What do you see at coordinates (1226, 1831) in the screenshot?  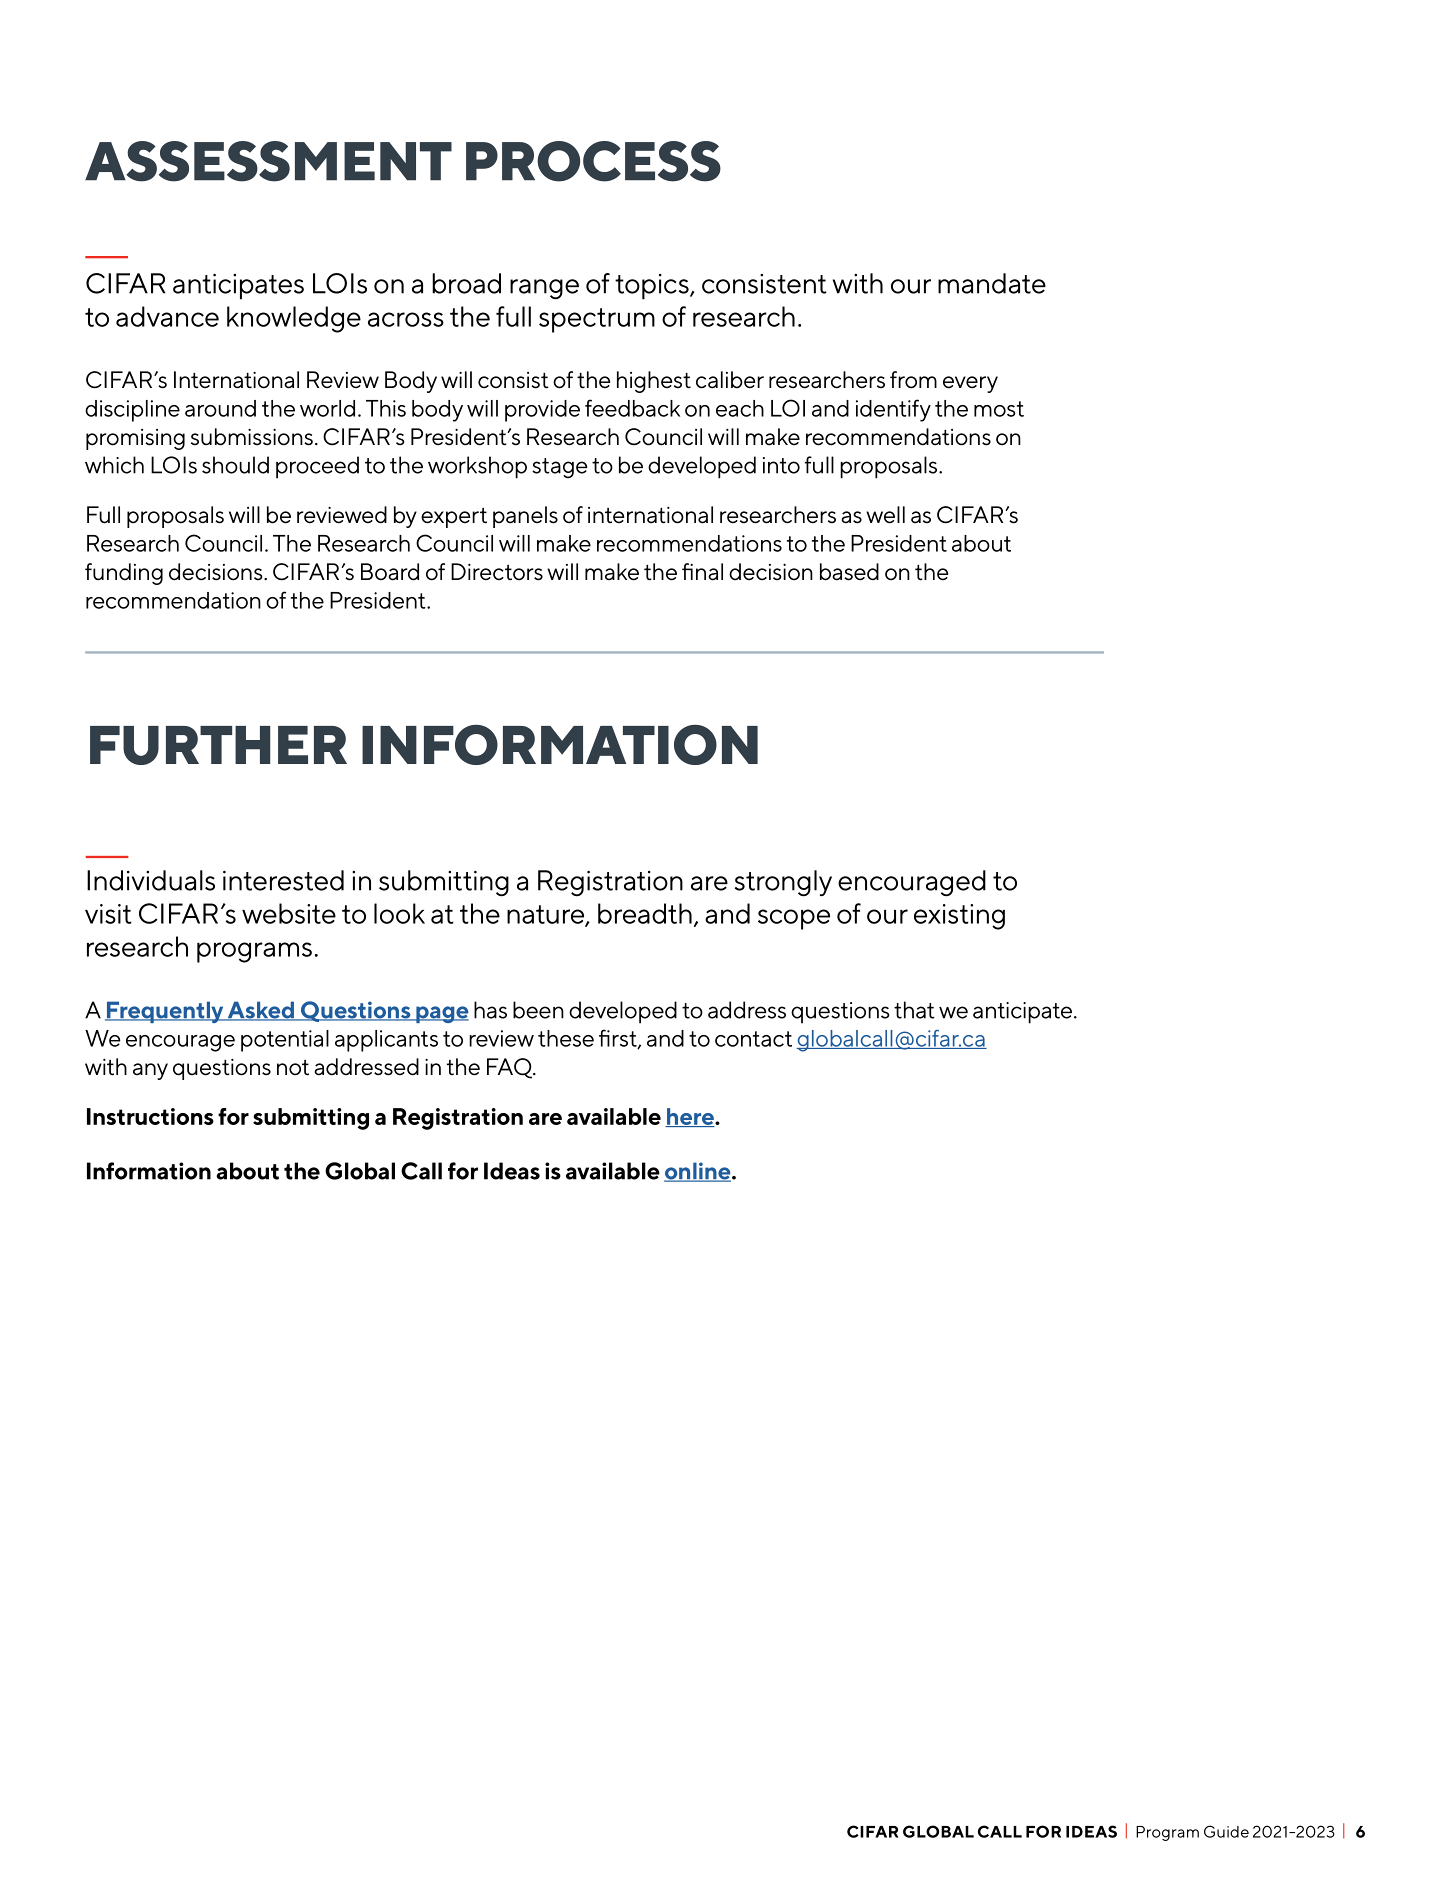 I see `Guide` at bounding box center [1226, 1831].
